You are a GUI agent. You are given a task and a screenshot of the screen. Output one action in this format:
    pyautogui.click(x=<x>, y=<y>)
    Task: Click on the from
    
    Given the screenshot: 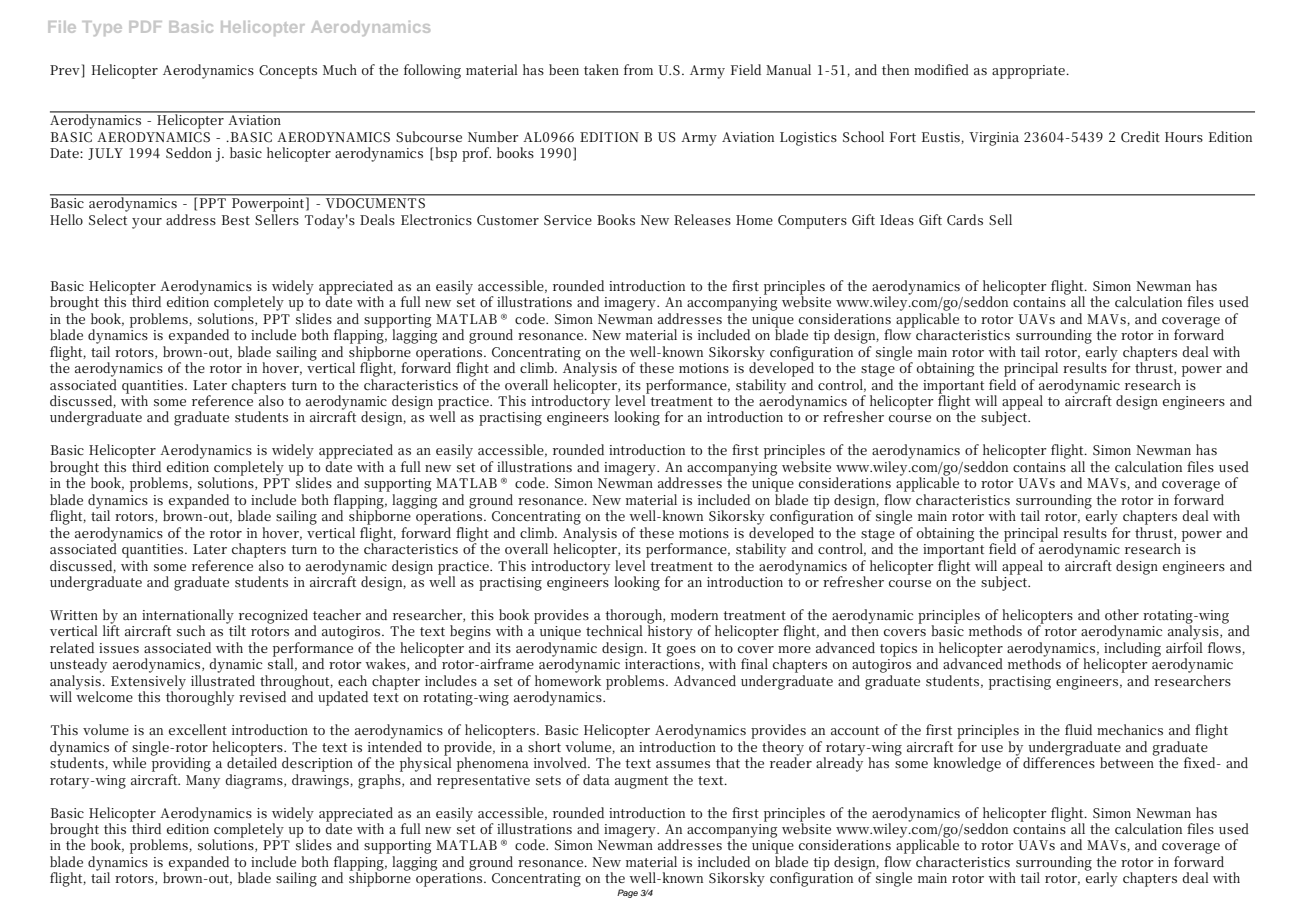 What is the action you would take?
    pyautogui.click(x=638, y=69)
